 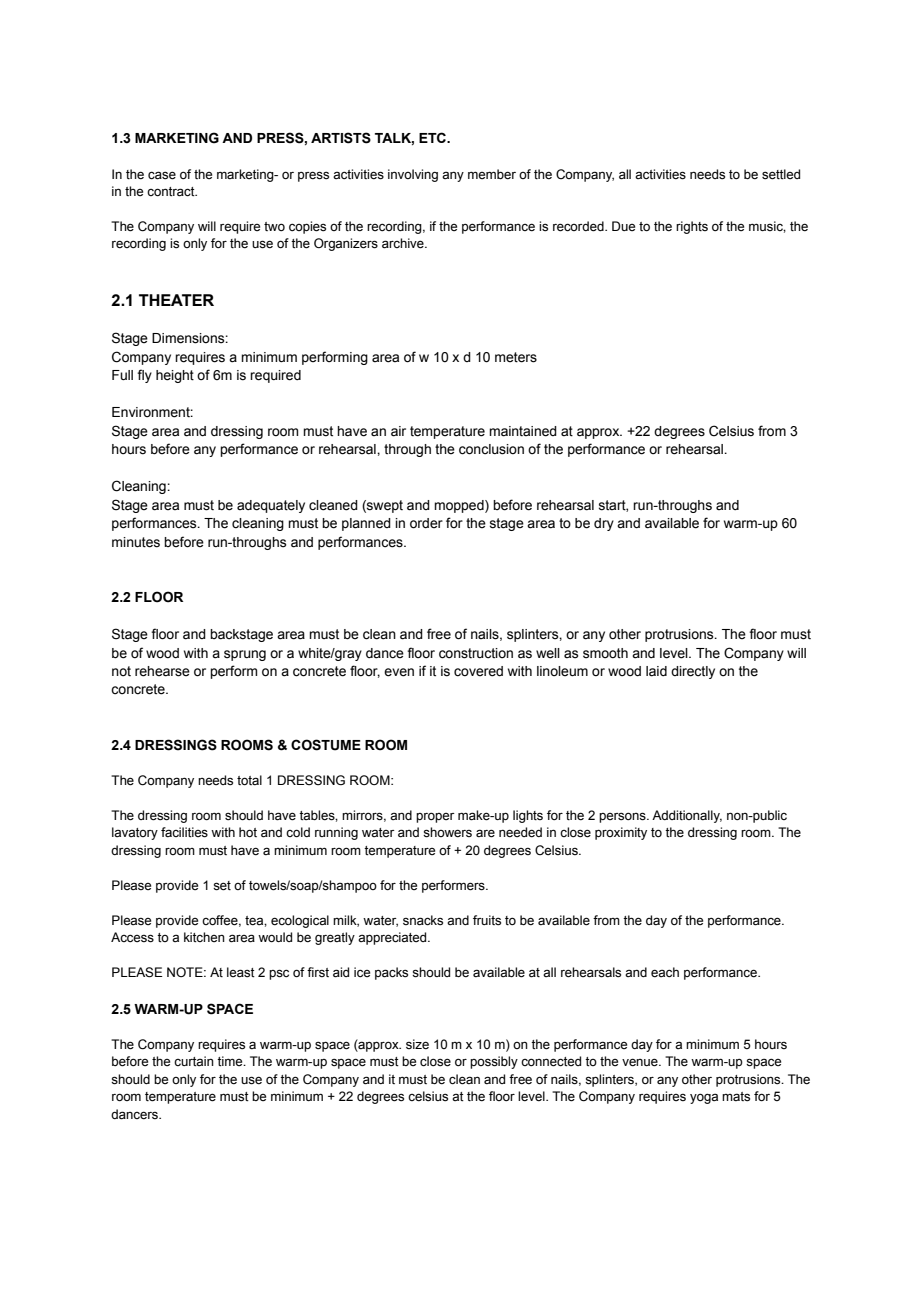 I want to click on involving, so click(x=413, y=175).
